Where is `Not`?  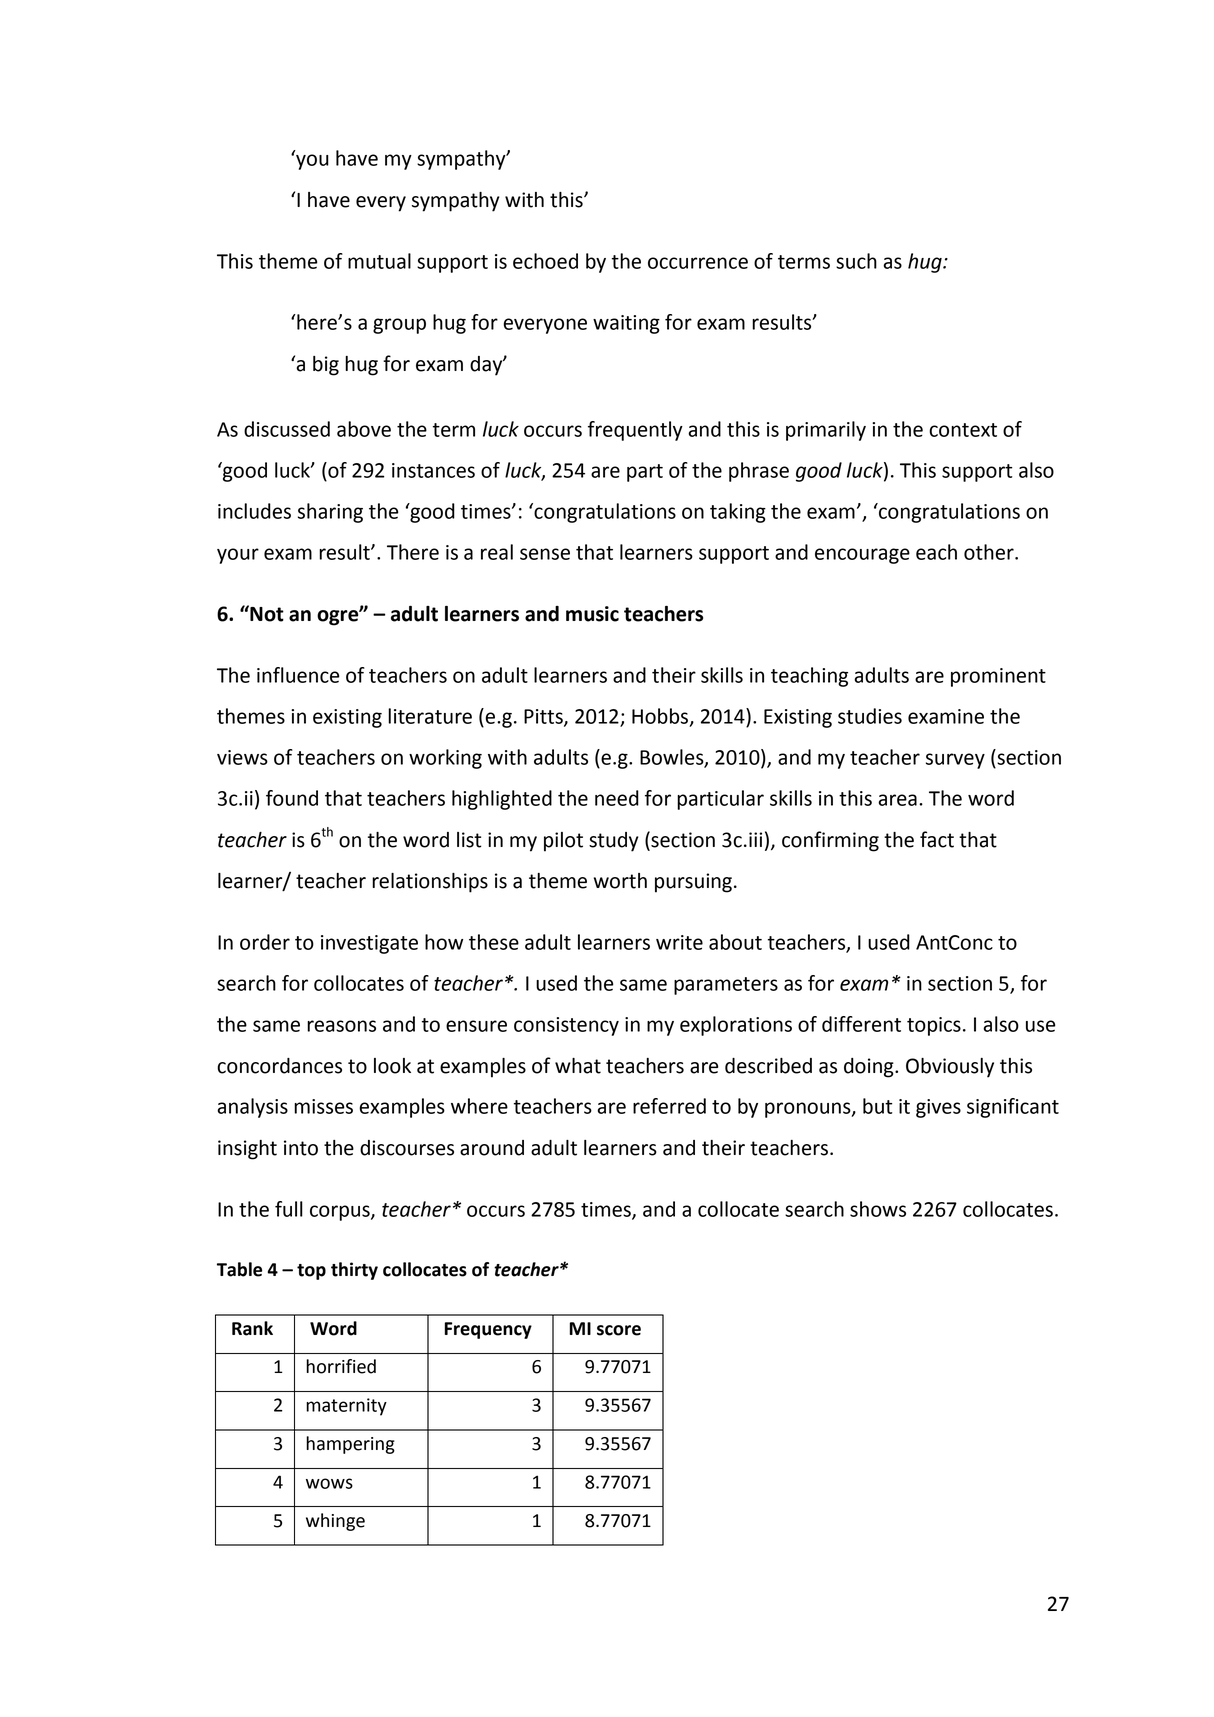 Not is located at coordinates (266, 613).
